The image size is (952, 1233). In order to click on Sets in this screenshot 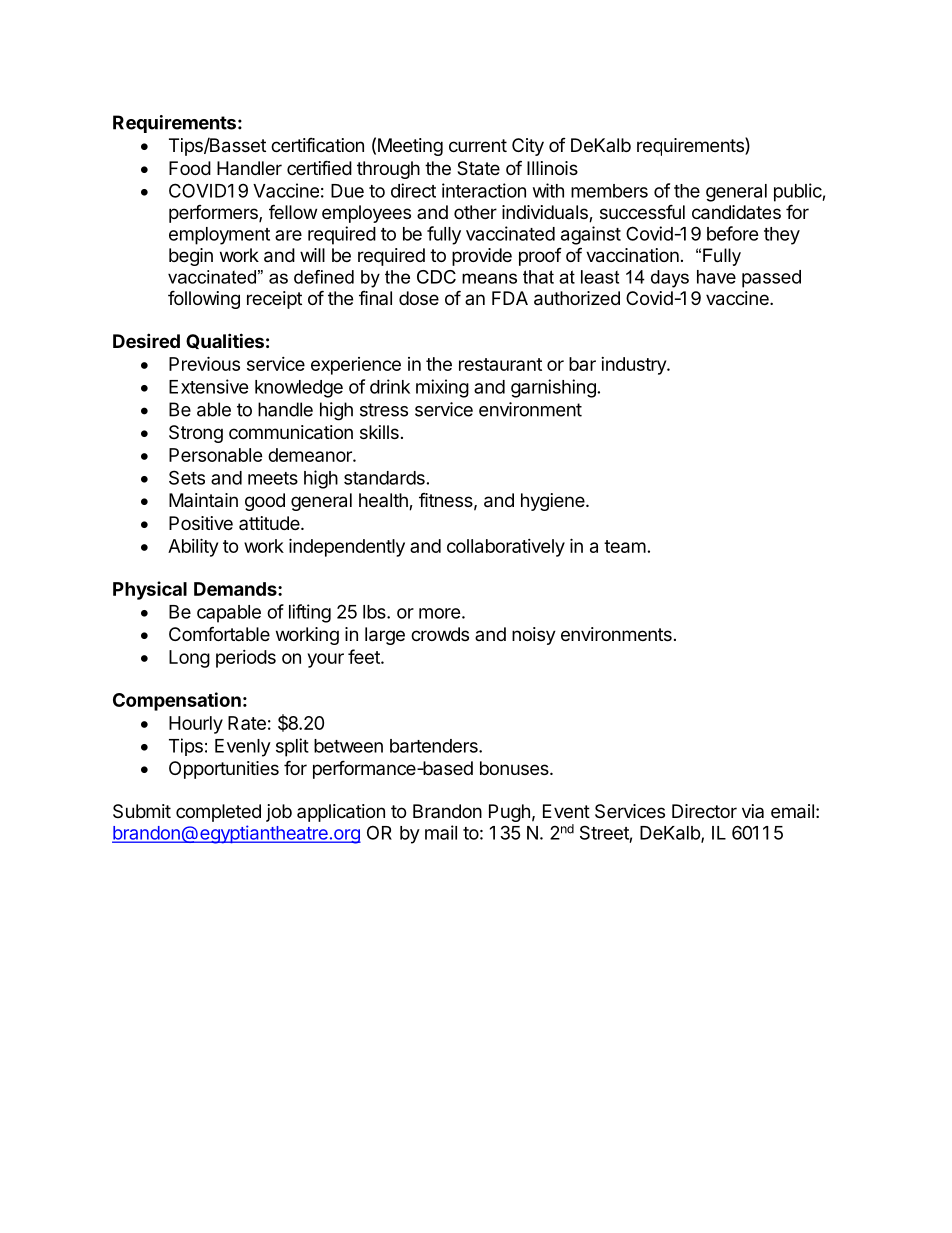, I will do `click(187, 477)`.
